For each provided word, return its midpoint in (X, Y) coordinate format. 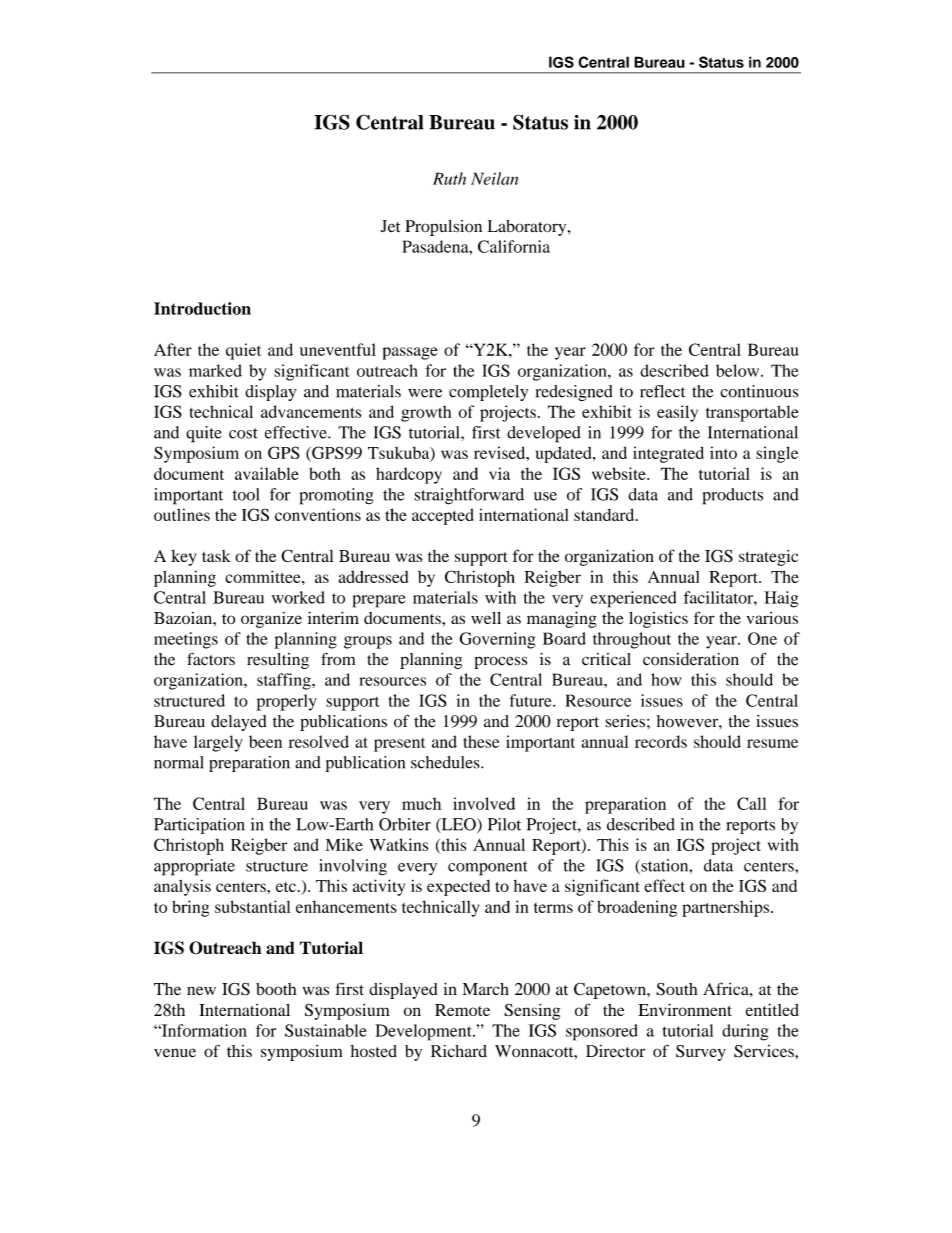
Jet (390, 226)
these (481, 741)
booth (276, 989)
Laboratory (528, 228)
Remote (462, 1010)
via (499, 473)
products (733, 496)
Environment (685, 1009)
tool (246, 494)
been (265, 741)
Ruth (449, 178)
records (661, 741)
